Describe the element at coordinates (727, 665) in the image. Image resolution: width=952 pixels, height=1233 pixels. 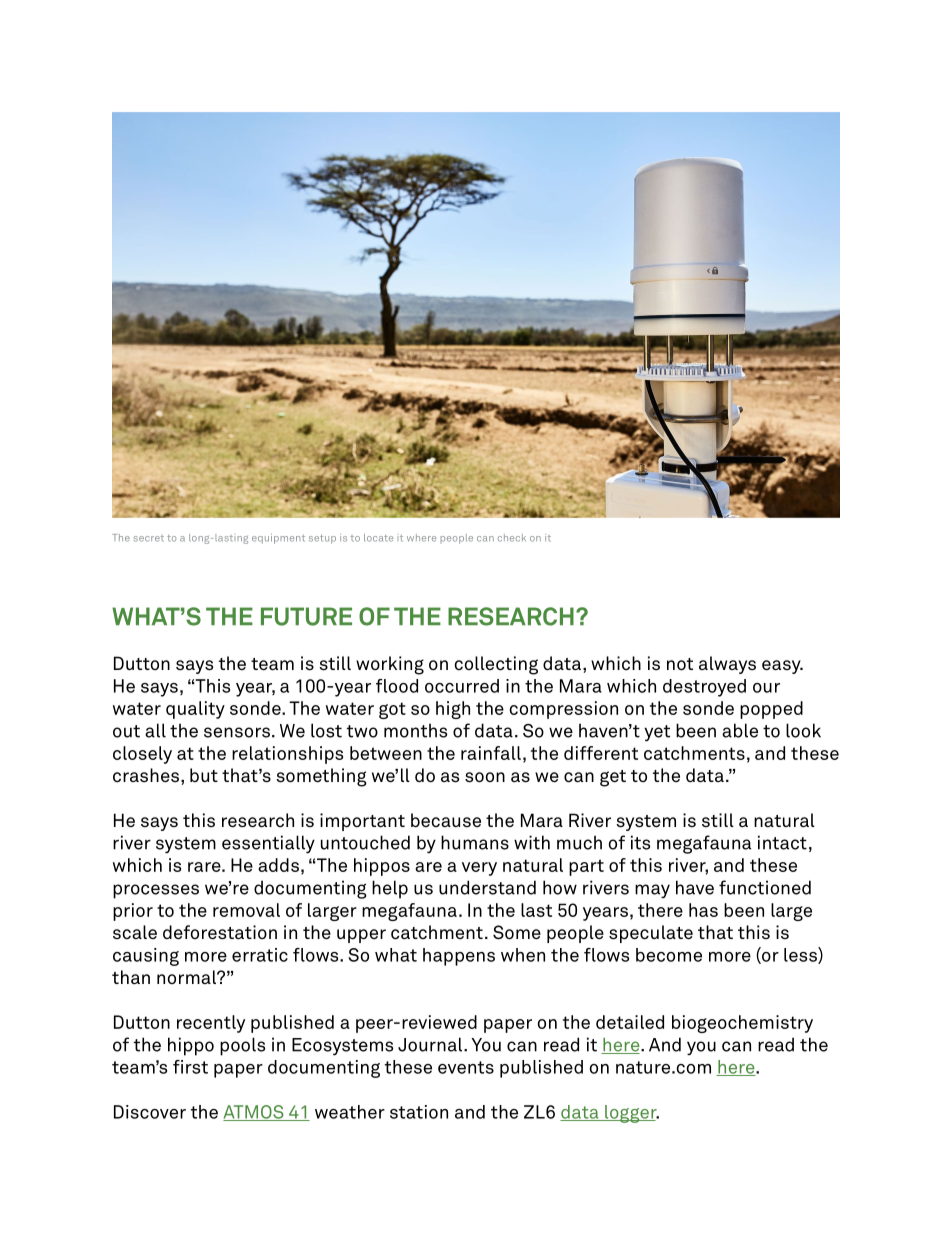
I see `always` at that location.
